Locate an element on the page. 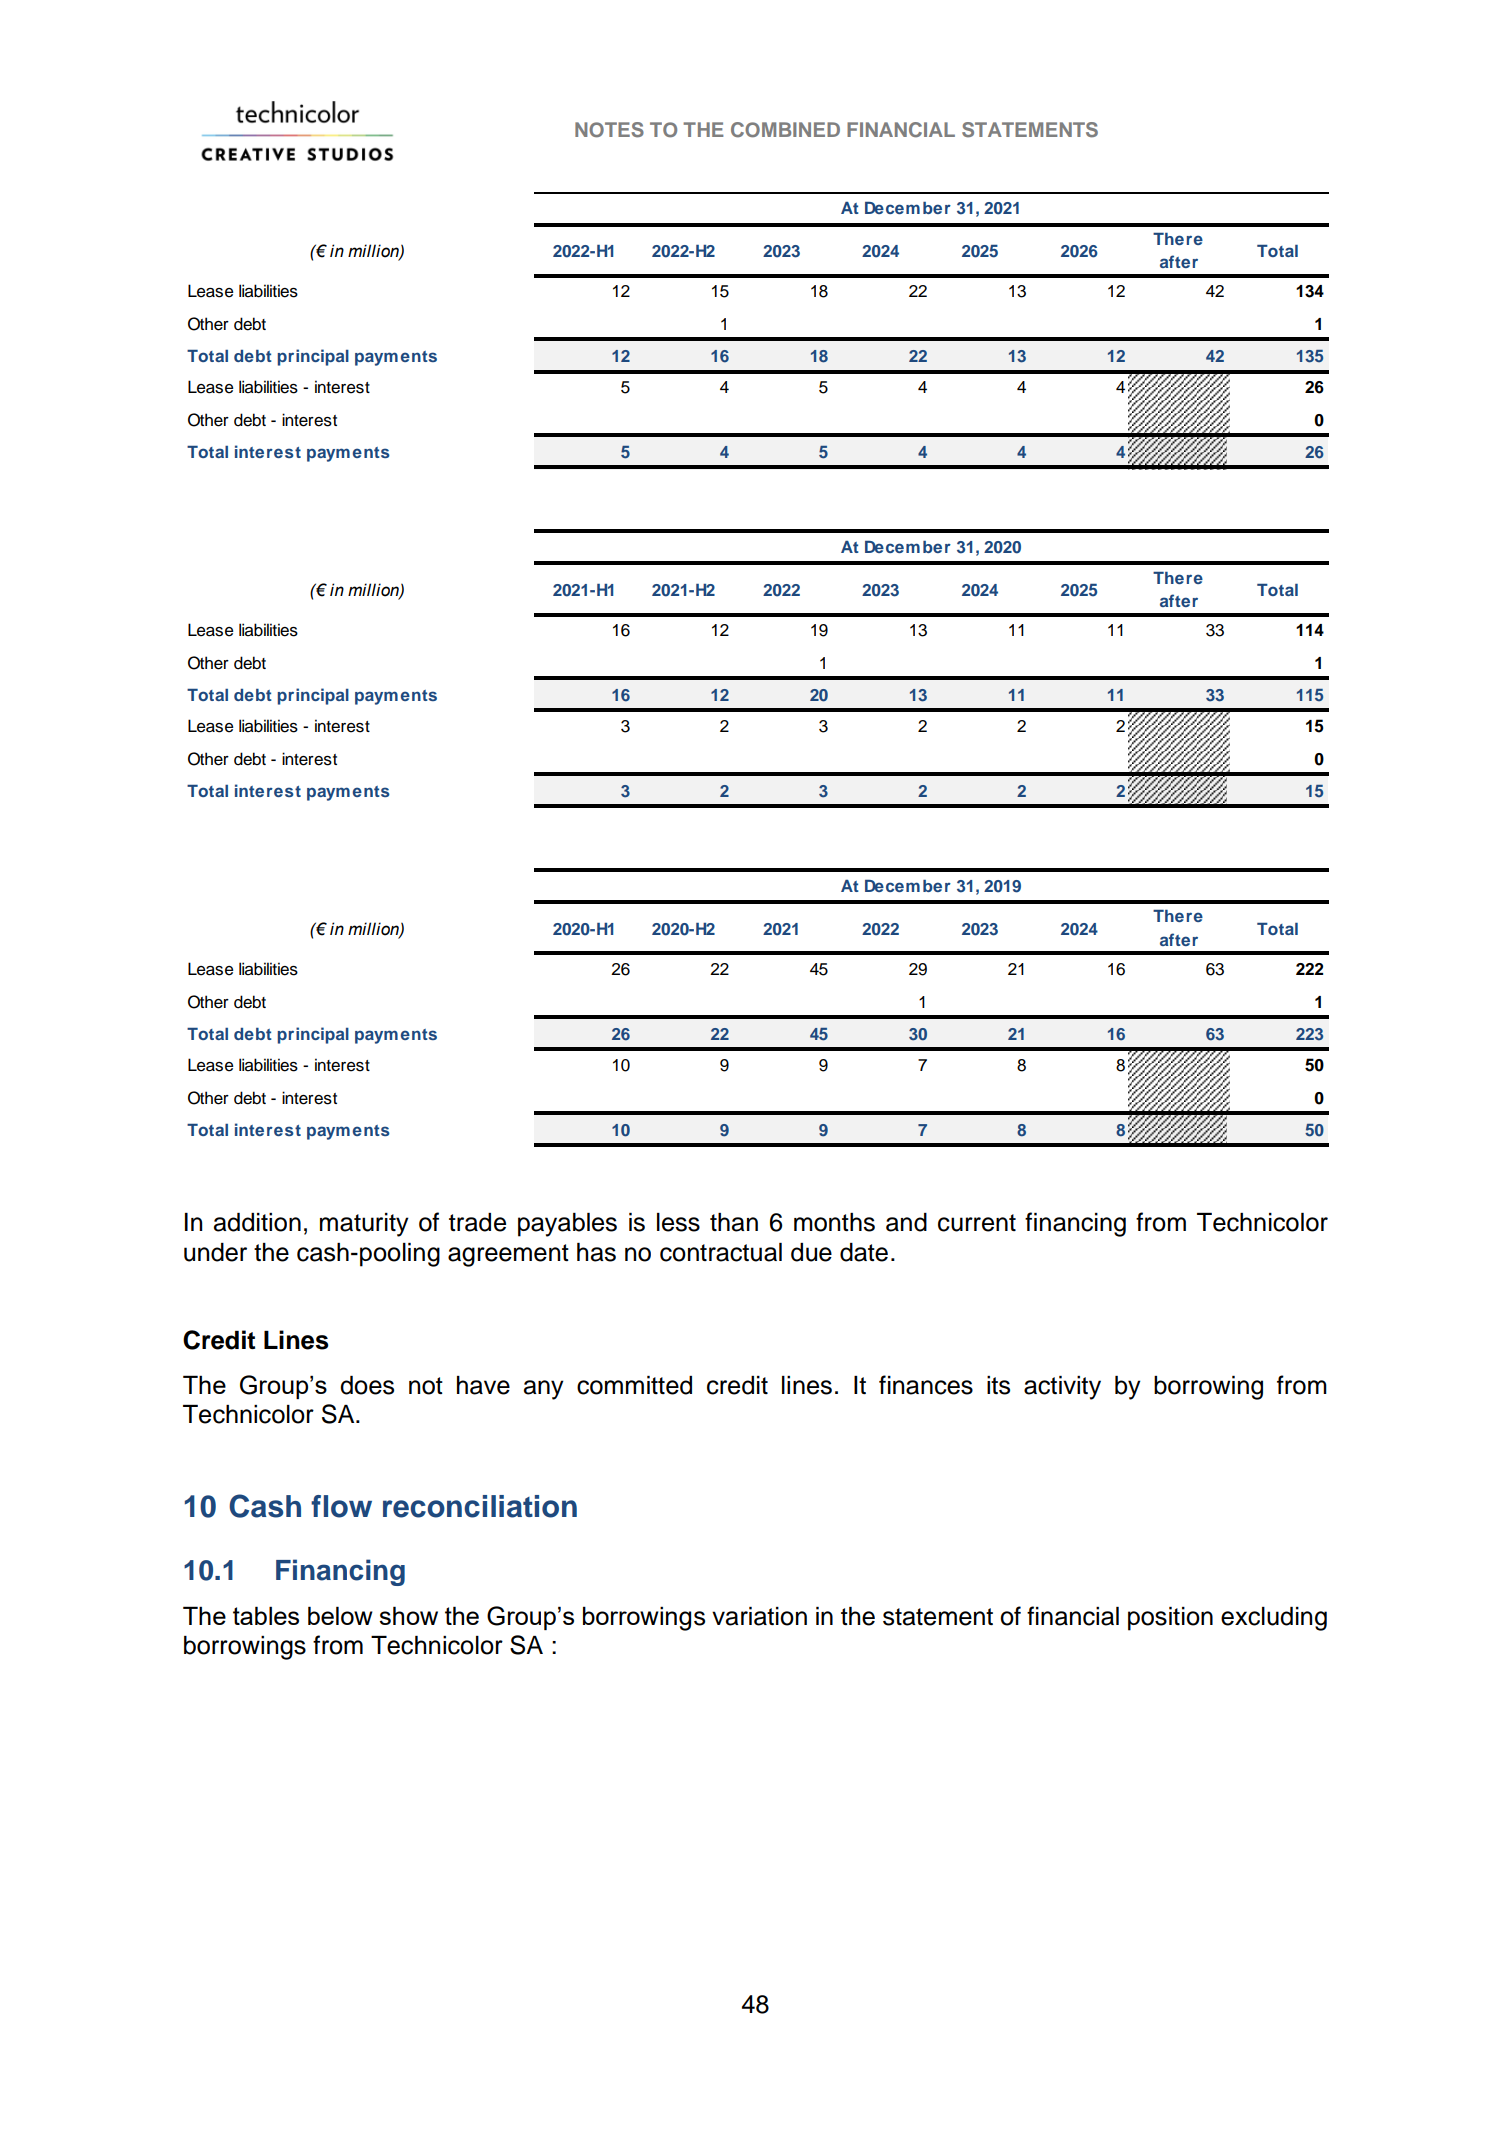 The width and height of the image is (1511, 2137). position is located at coordinates (1170, 1619).
